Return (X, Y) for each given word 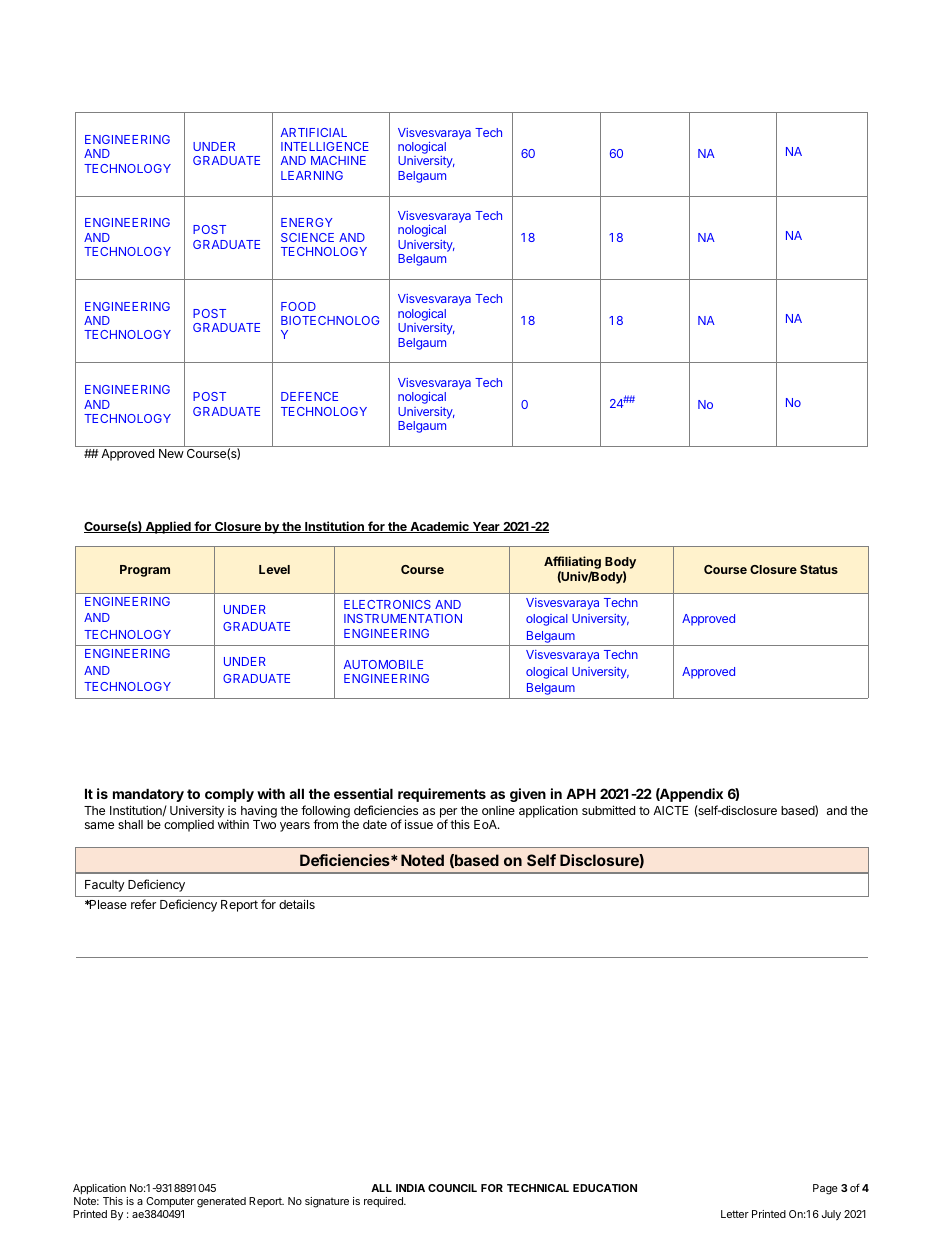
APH (581, 793)
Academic (439, 527)
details (297, 904)
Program (145, 571)
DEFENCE (309, 396)
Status (819, 569)
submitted (608, 810)
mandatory (148, 795)
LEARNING (312, 175)
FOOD (298, 306)
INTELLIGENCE (325, 146)
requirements (442, 795)
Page (825, 1189)
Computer (170, 1202)
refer (143, 904)
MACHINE (338, 160)
